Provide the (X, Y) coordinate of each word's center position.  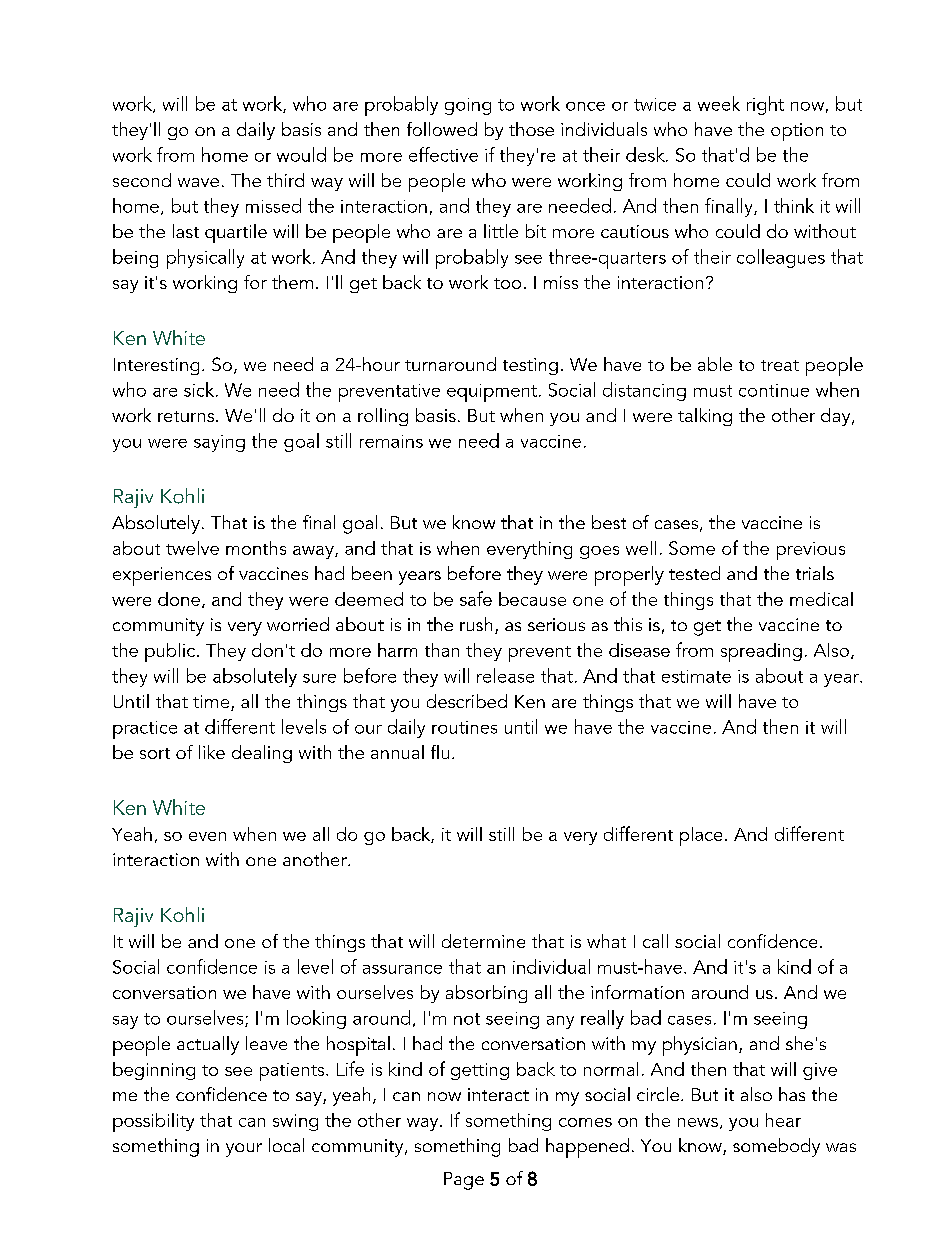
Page (464, 1181)
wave (198, 182)
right (765, 105)
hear (783, 1120)
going (468, 106)
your (244, 1150)
